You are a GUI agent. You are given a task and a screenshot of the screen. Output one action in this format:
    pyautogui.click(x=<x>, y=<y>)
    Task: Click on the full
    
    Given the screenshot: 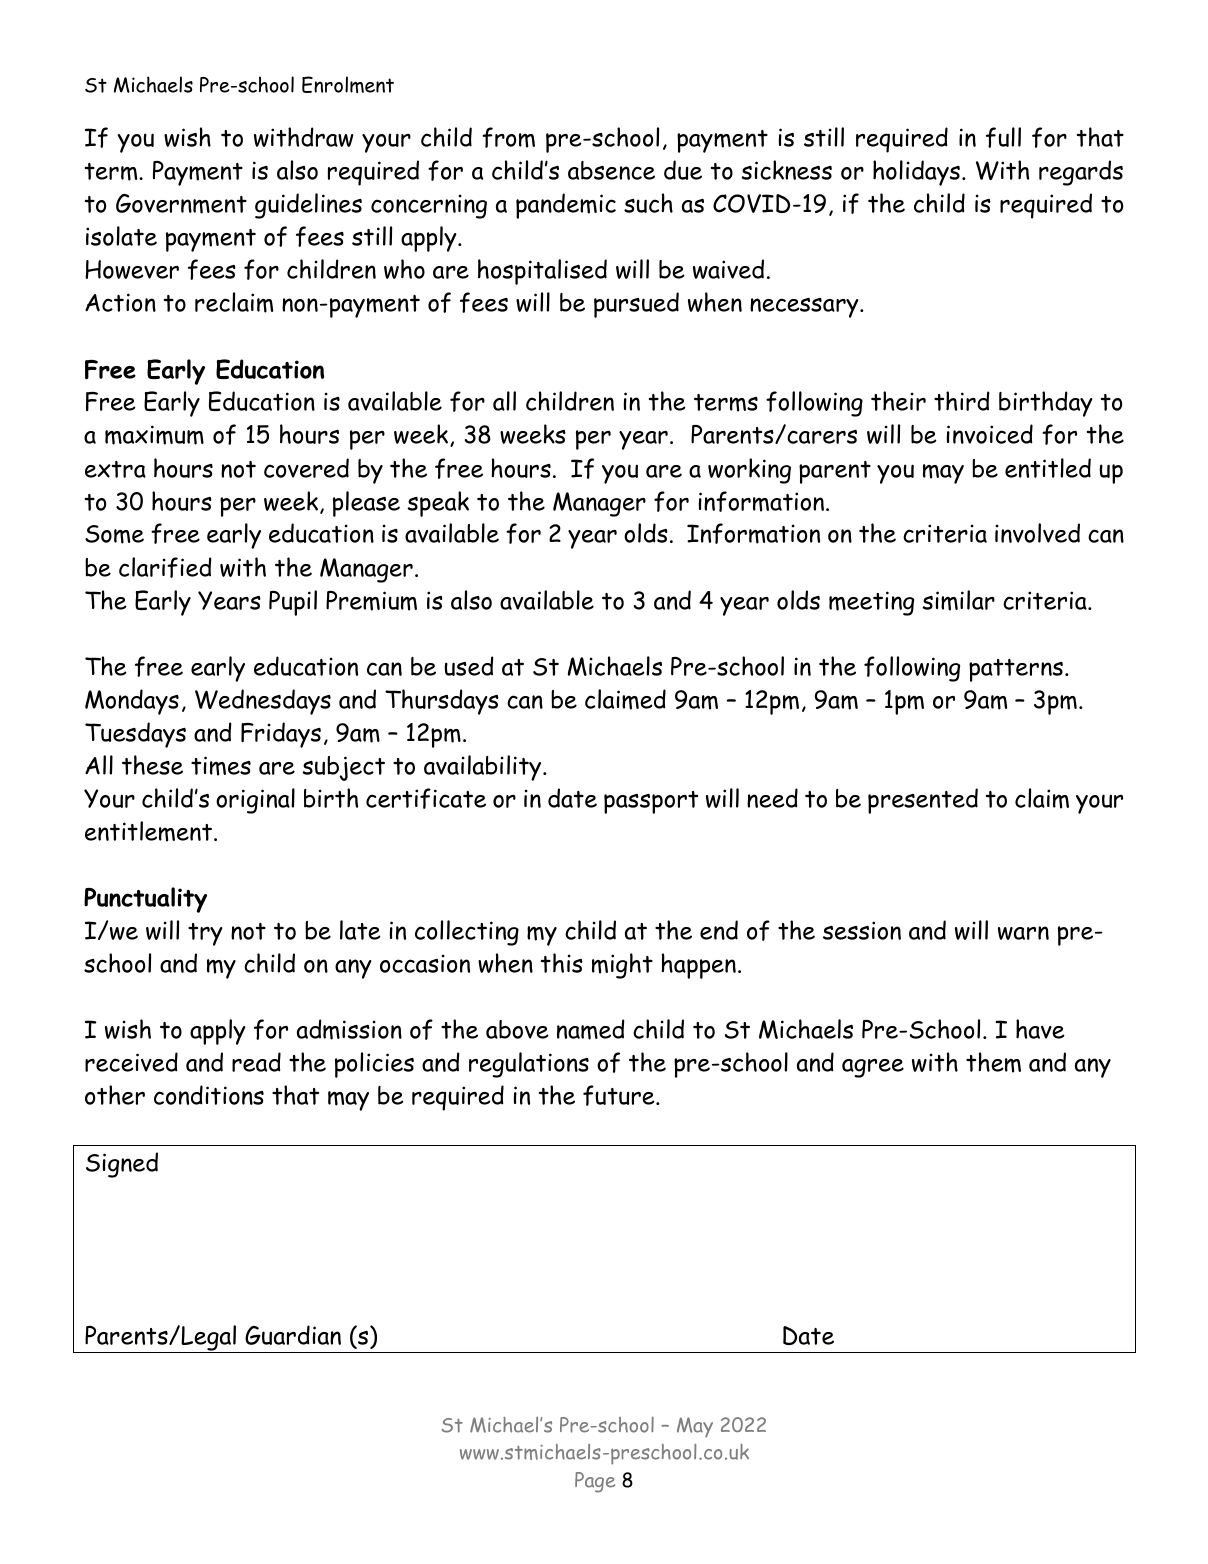 What is the action you would take?
    pyautogui.click(x=1003, y=137)
